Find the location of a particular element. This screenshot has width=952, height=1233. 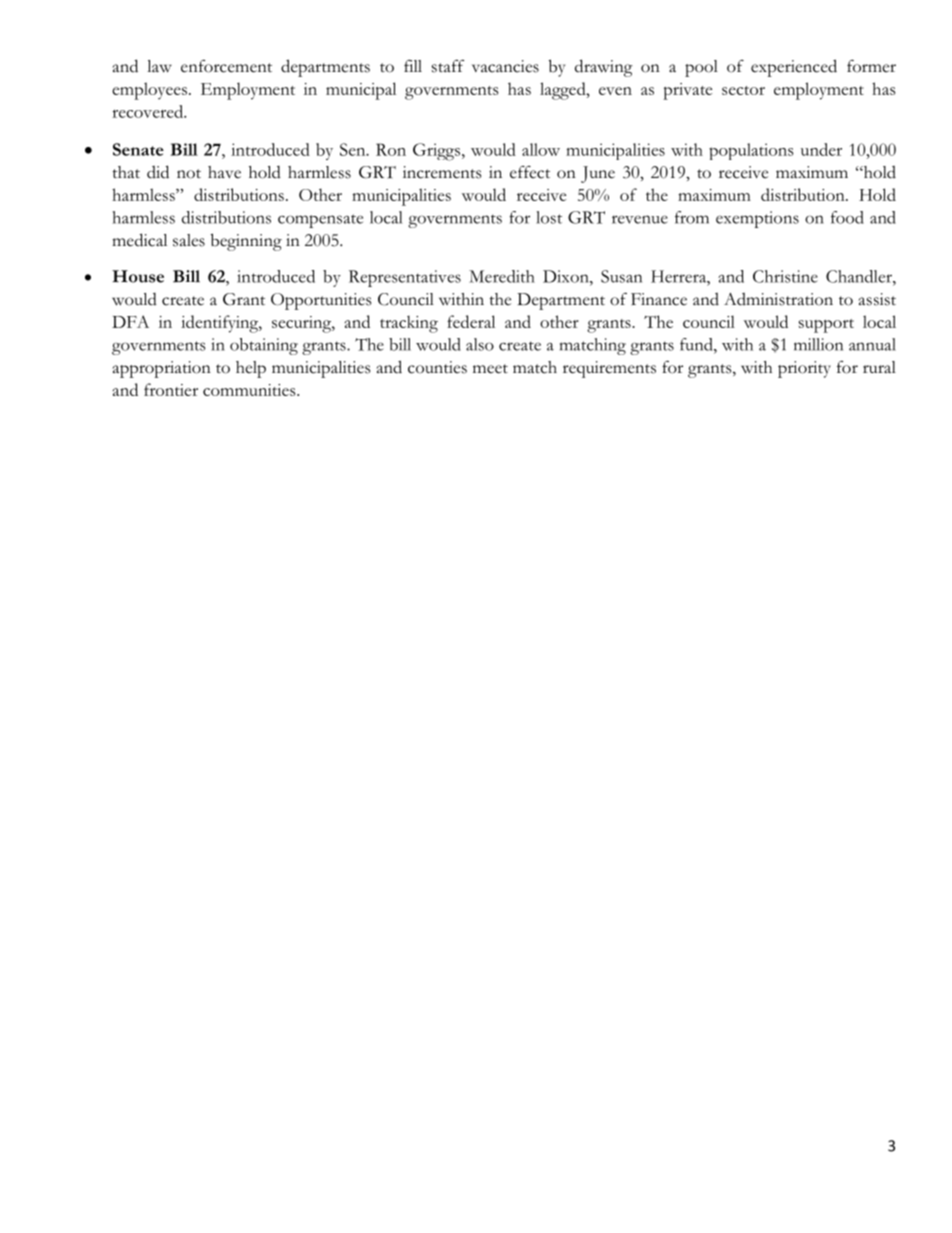

Senate is located at coordinates (138, 149).
